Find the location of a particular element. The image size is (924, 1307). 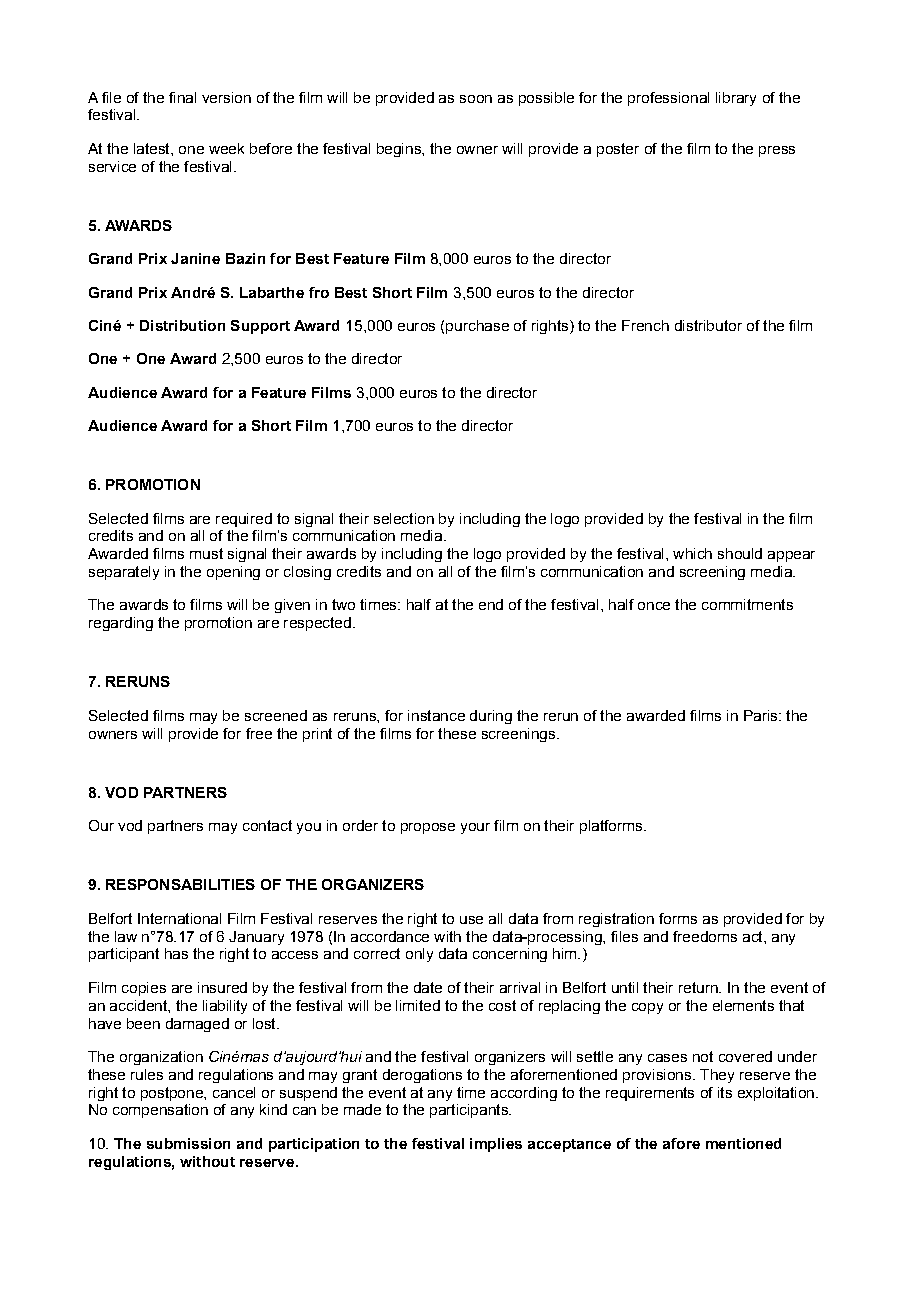

purchase is located at coordinates (477, 327).
